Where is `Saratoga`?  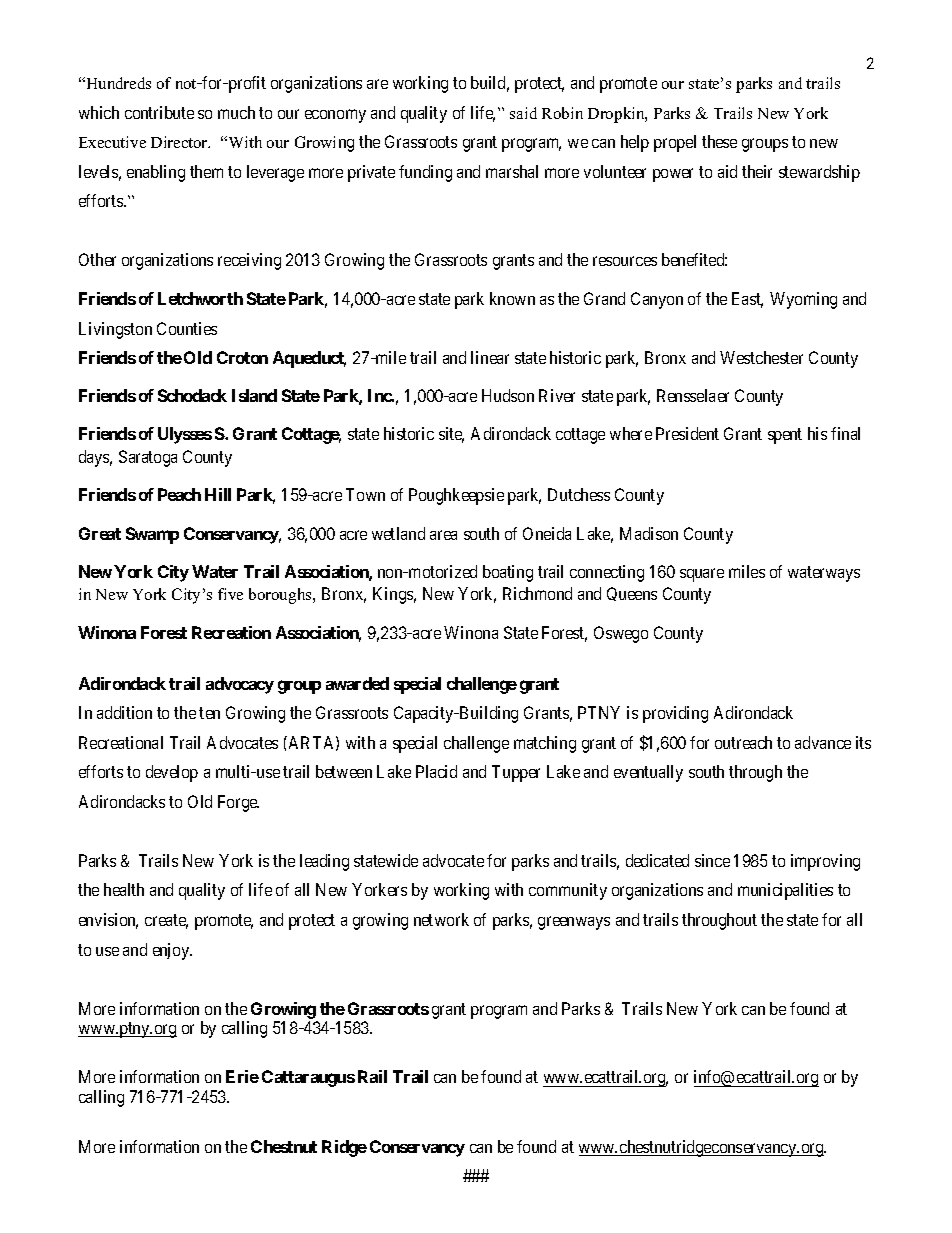
Saratoga is located at coordinates (148, 458).
